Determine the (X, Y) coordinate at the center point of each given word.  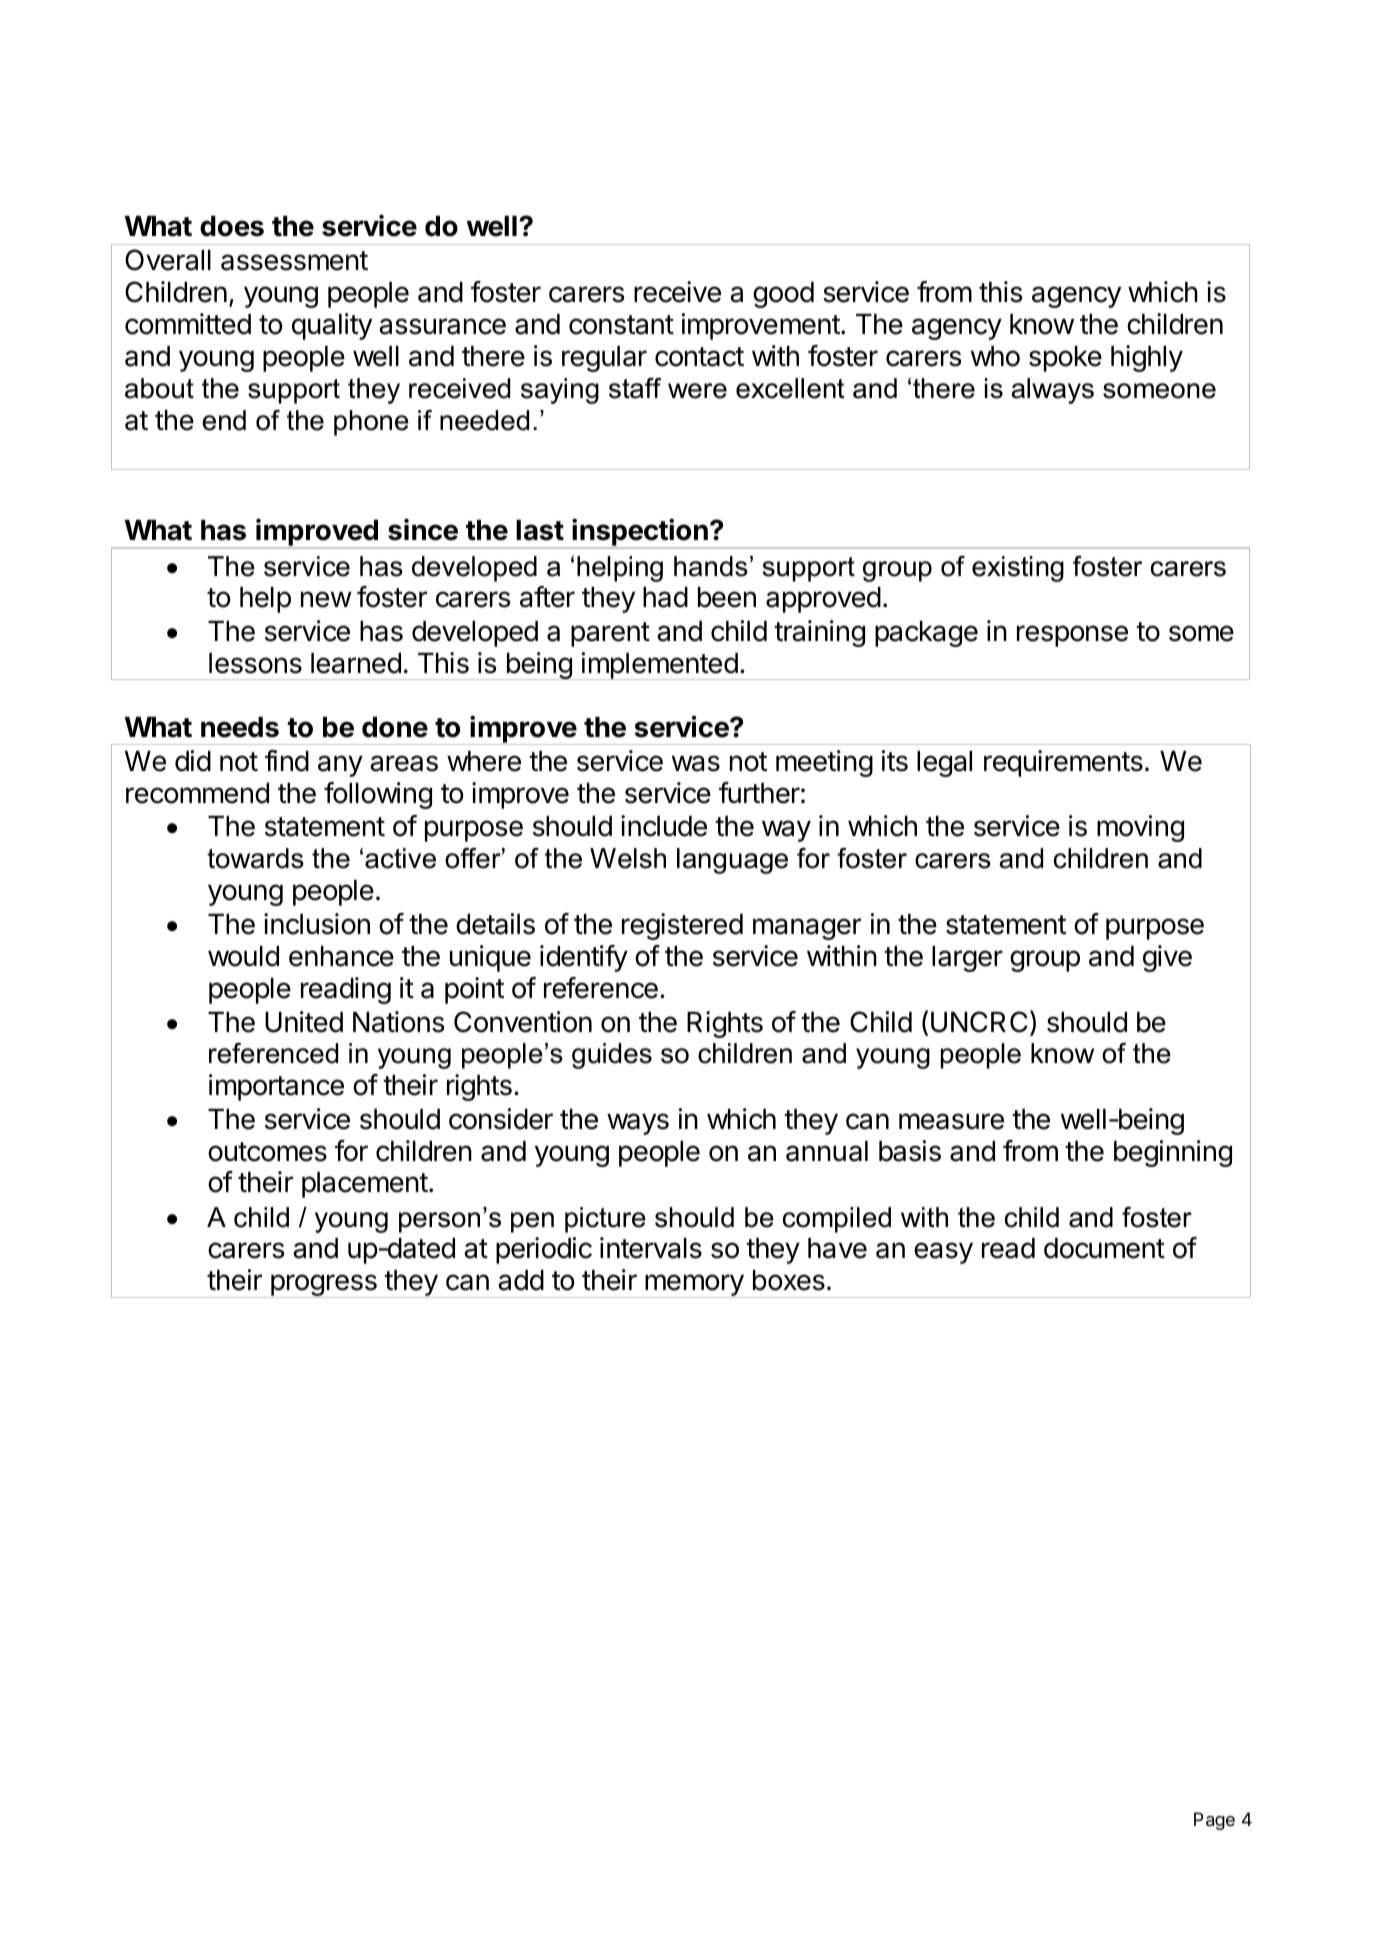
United (304, 1022)
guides (612, 1056)
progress (324, 1286)
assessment (294, 261)
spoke (1065, 359)
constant (621, 325)
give (1167, 958)
